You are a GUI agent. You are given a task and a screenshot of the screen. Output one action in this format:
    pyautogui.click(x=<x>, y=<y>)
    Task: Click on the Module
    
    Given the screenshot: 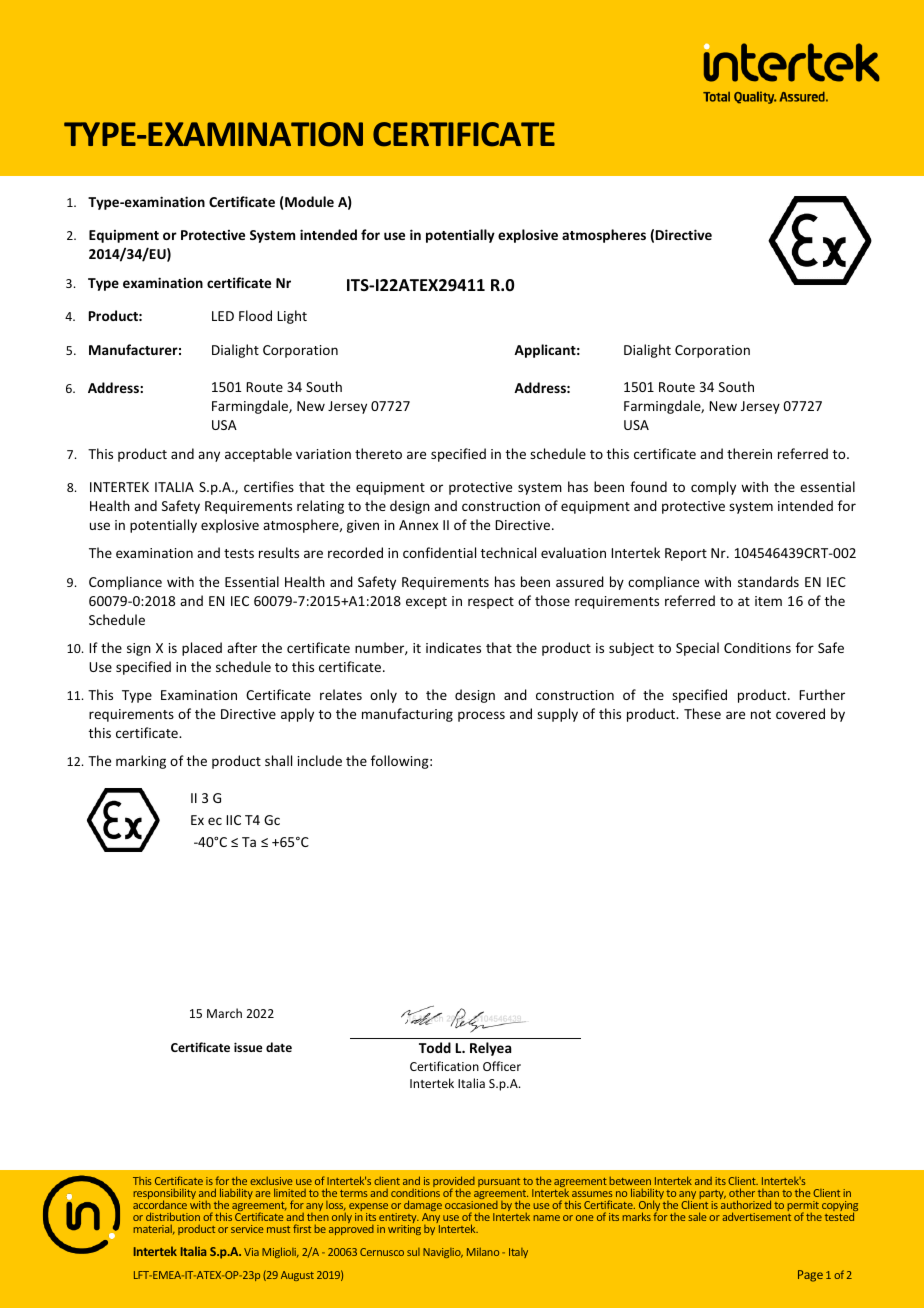 What is the action you would take?
    pyautogui.click(x=309, y=201)
